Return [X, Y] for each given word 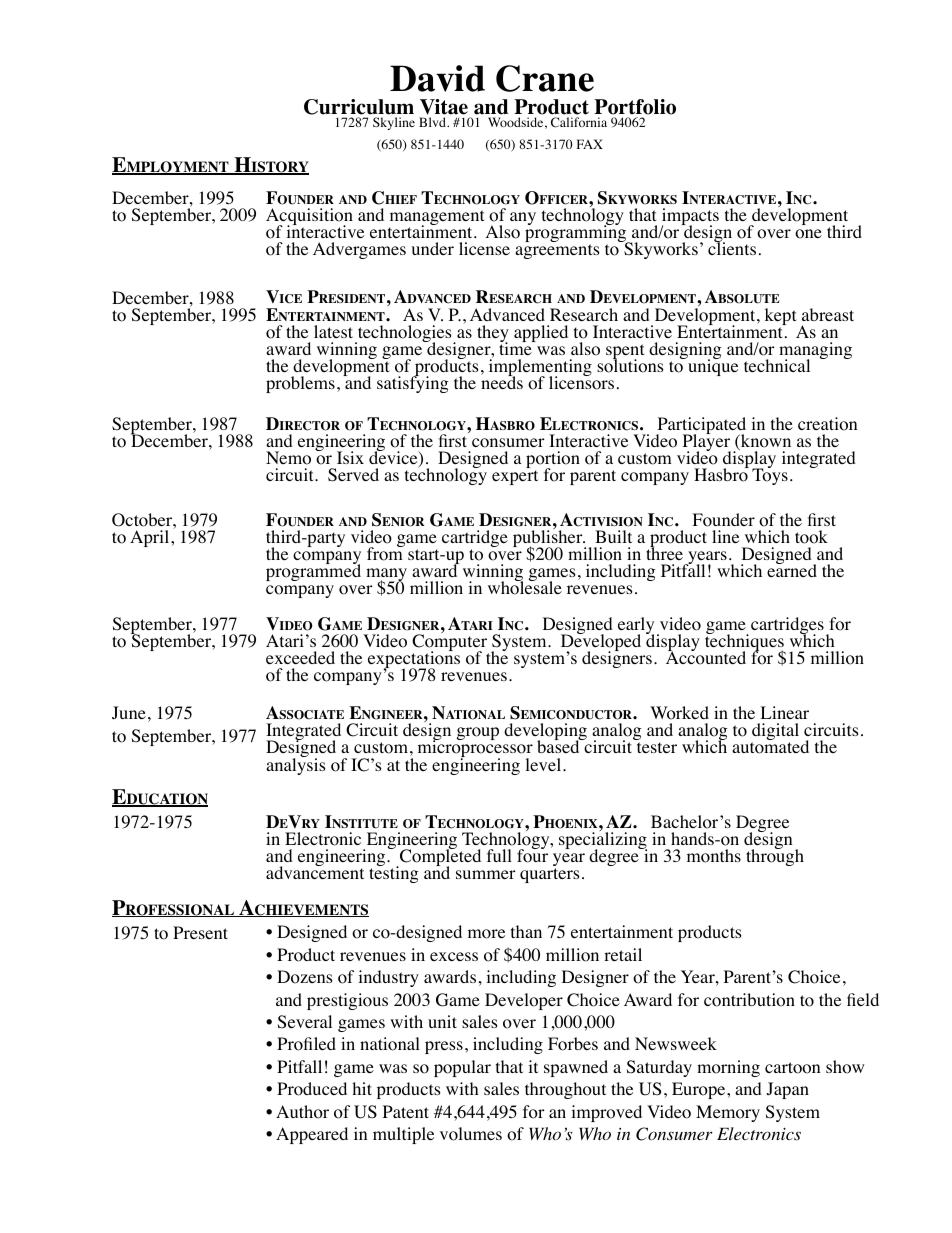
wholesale [525, 587]
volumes [471, 1134]
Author [302, 1112]
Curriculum [359, 108]
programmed [313, 571]
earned [792, 569]
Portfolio [635, 108]
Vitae [444, 108]
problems [300, 384]
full [499, 855]
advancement [315, 871]
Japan [788, 1090]
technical [777, 365]
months [714, 856]
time [516, 347]
